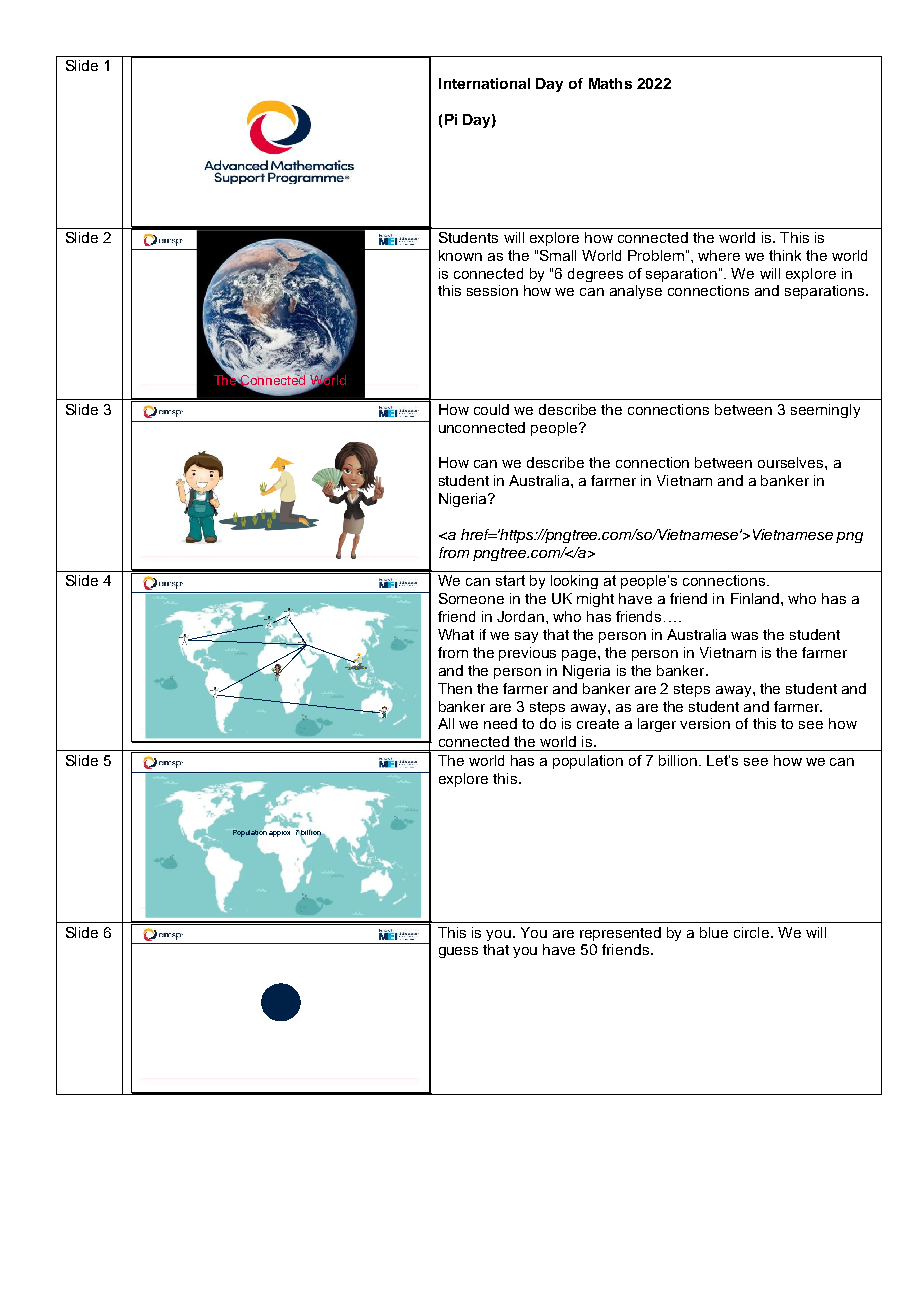 The width and height of the screenshot is (924, 1308). What do you see at coordinates (458, 952) in the screenshot?
I see `guess` at bounding box center [458, 952].
